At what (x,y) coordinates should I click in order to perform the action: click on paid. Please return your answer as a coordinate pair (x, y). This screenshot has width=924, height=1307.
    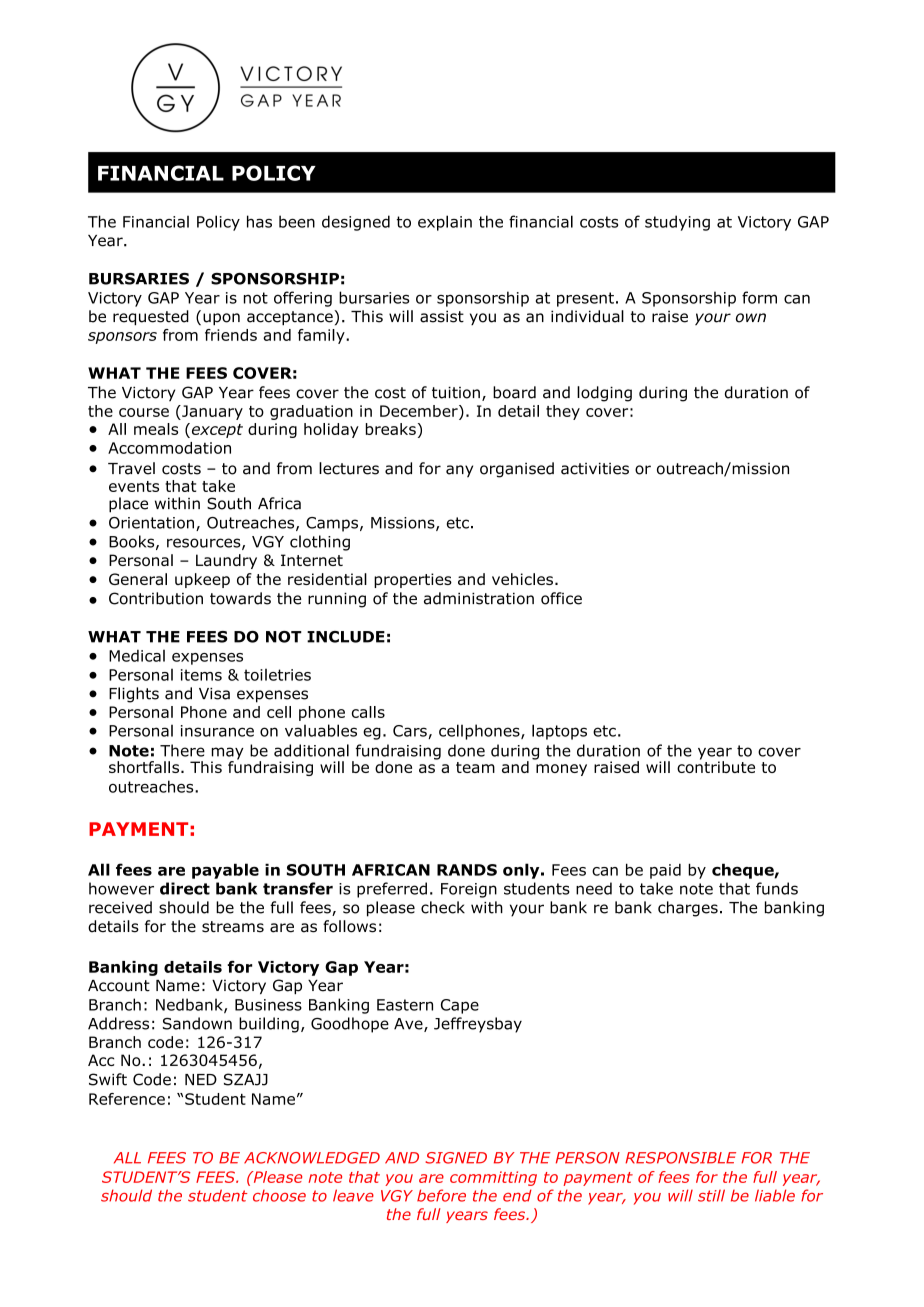
    Looking at the image, I should click on (665, 871).
